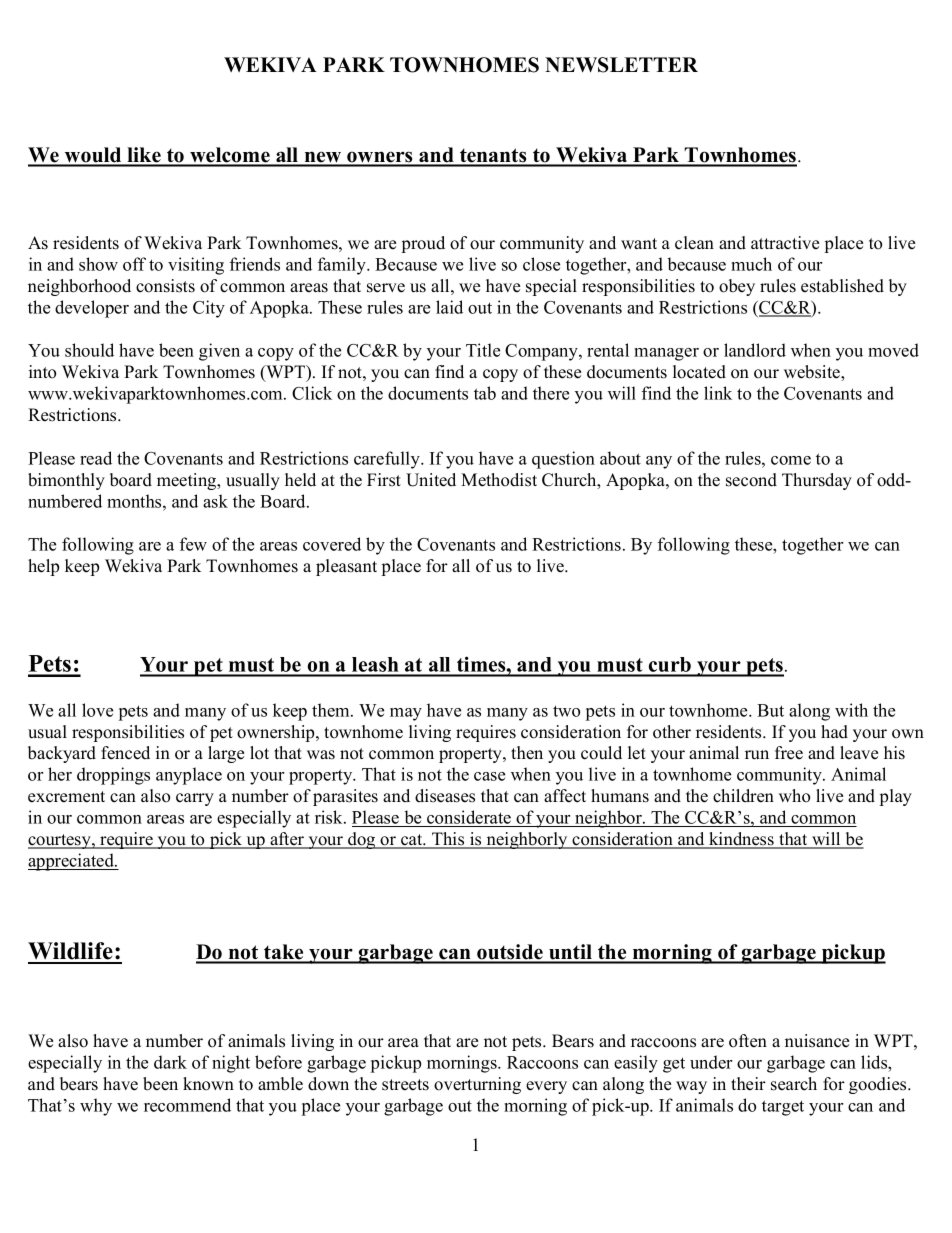 This image has height=1233, width=952. Describe the element at coordinates (621, 65) in the image. I see `NEWSLETTER` at that location.
